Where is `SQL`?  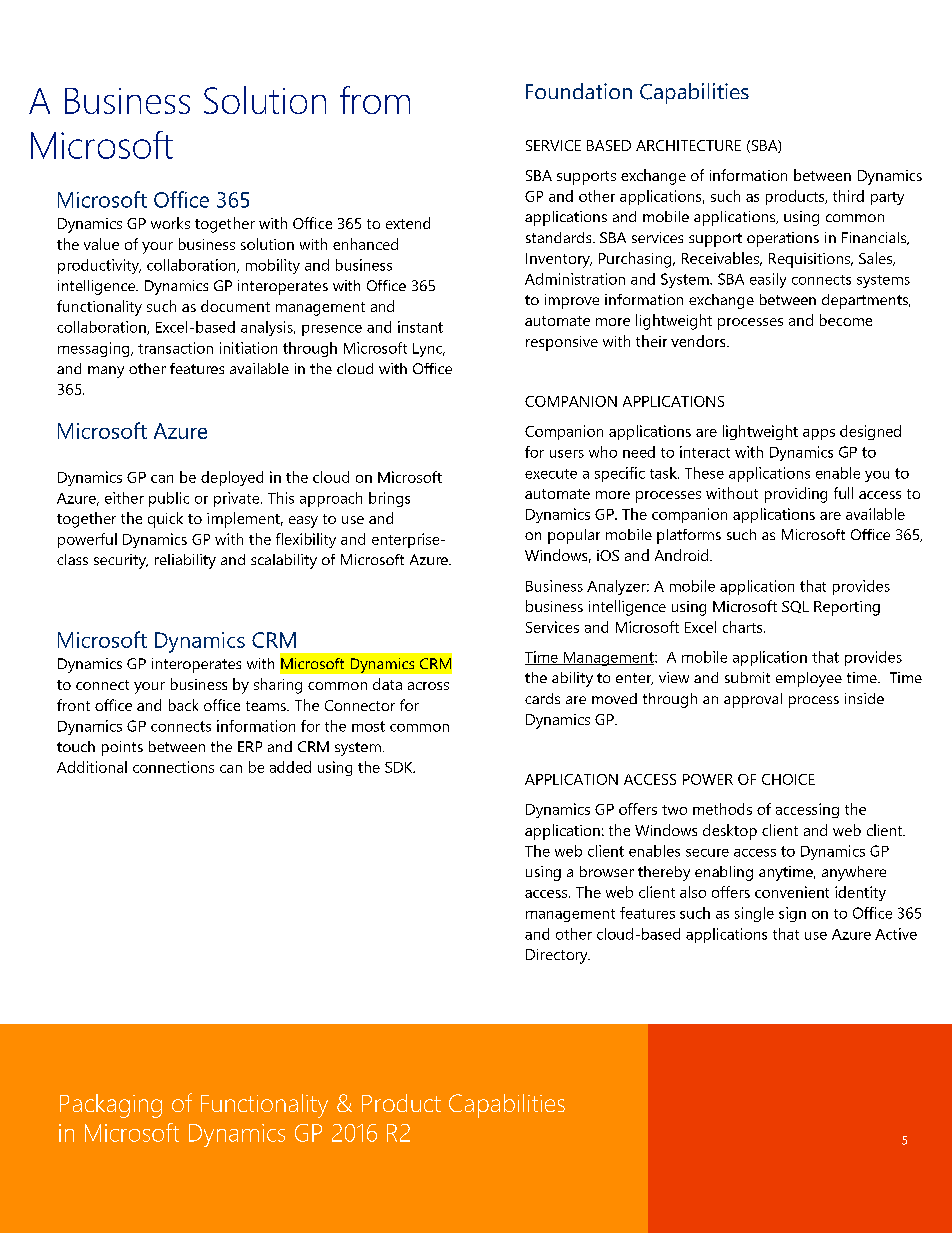
SQL is located at coordinates (795, 607).
